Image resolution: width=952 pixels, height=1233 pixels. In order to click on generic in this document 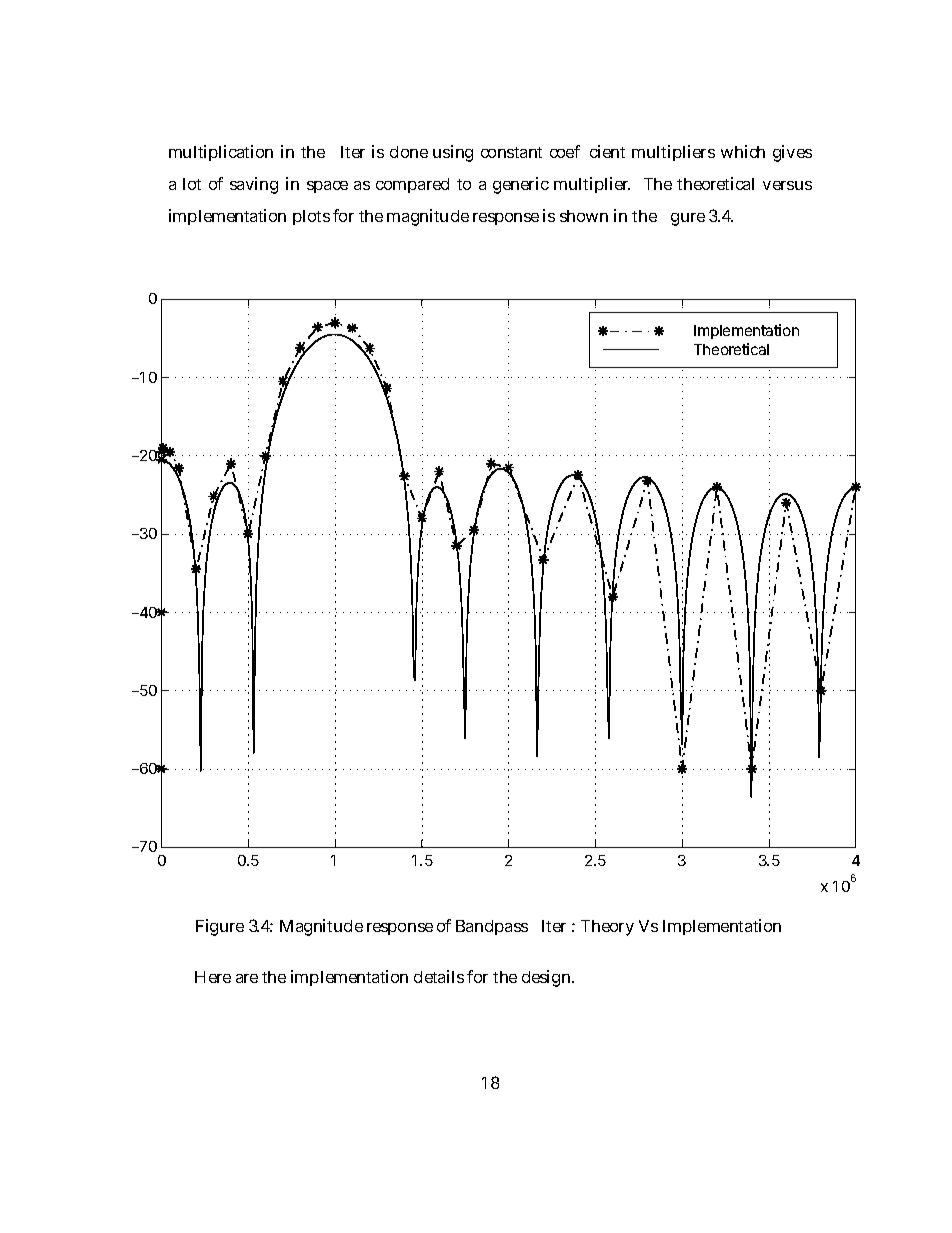, I will do `click(521, 185)`.
